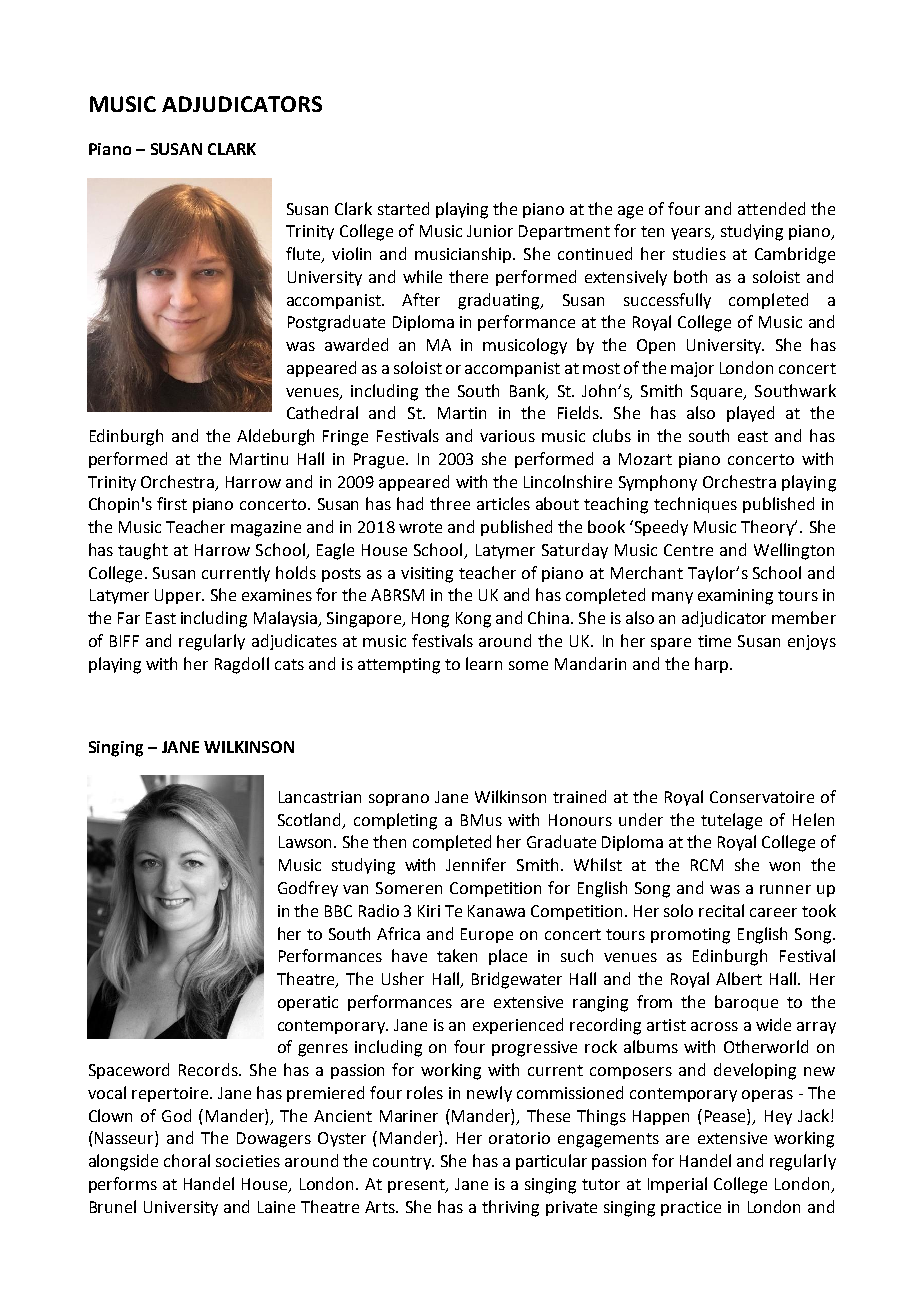 Image resolution: width=924 pixels, height=1308 pixels. What do you see at coordinates (713, 665) in the screenshot?
I see `harp` at bounding box center [713, 665].
